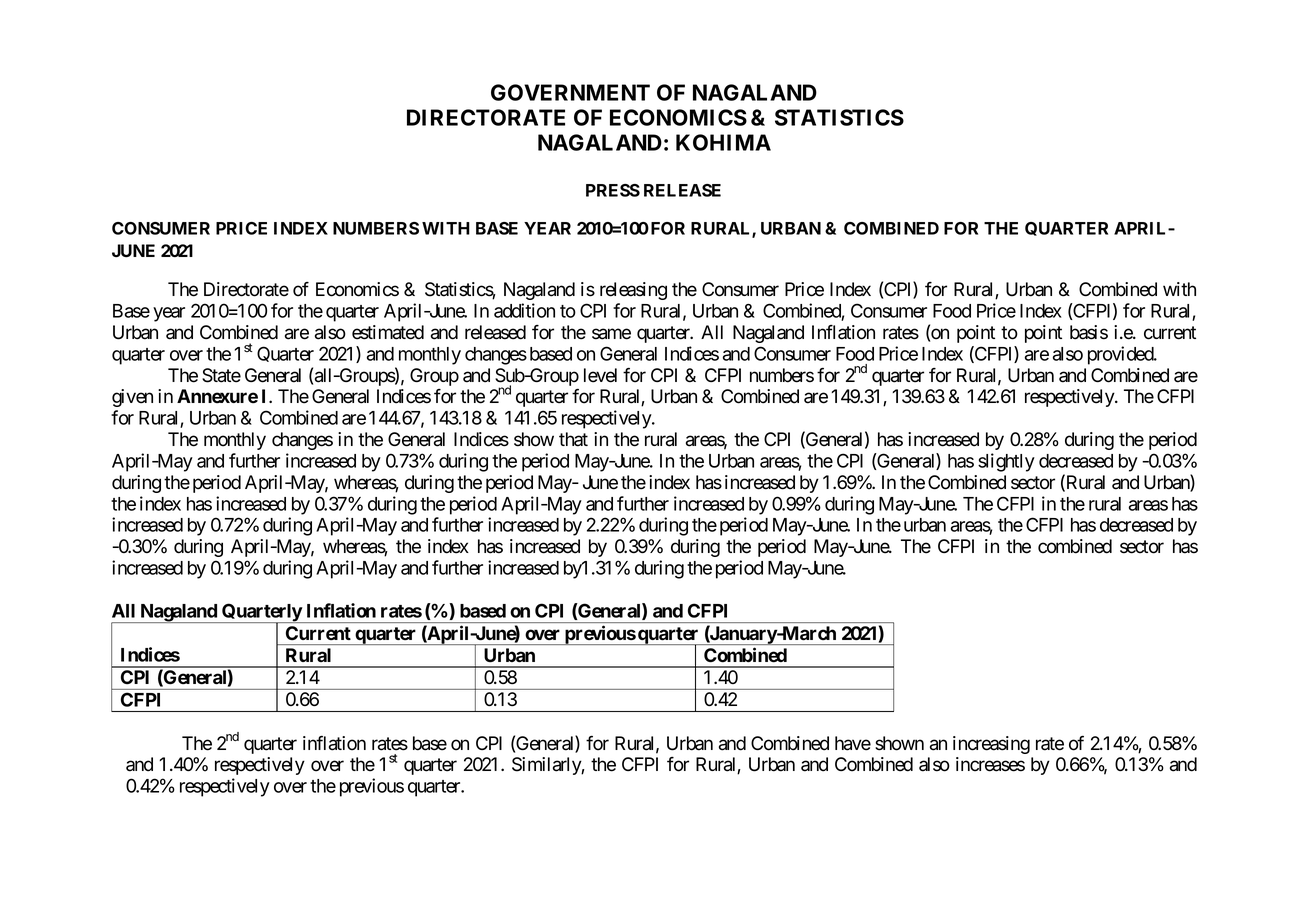 The image size is (1308, 924). Describe the element at coordinates (1121, 355) in the screenshot. I see `provided` at that location.
